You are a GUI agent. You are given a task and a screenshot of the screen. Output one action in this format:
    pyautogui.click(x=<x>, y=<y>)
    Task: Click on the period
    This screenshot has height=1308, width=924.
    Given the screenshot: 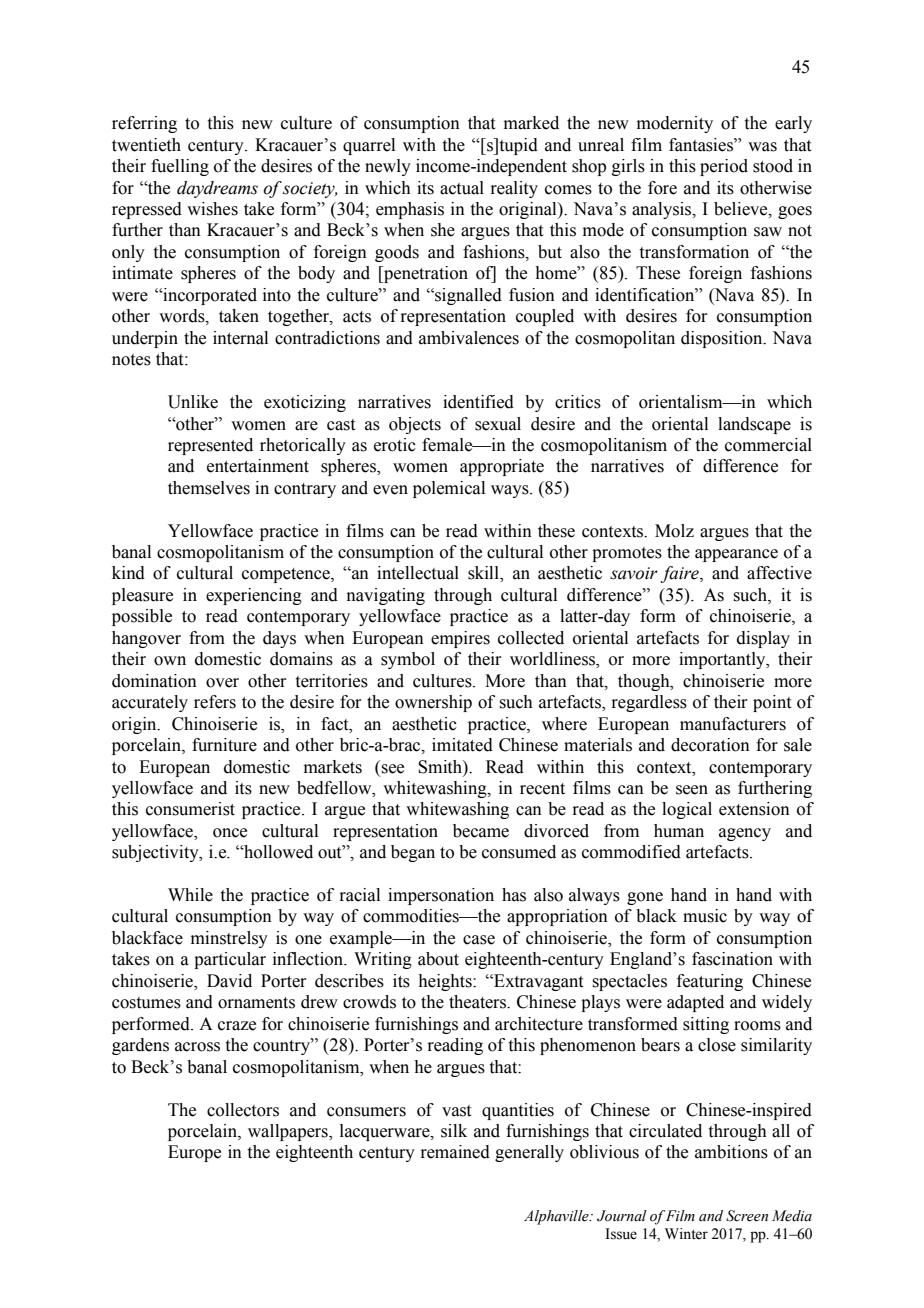 What is the action you would take?
    pyautogui.click(x=724, y=167)
